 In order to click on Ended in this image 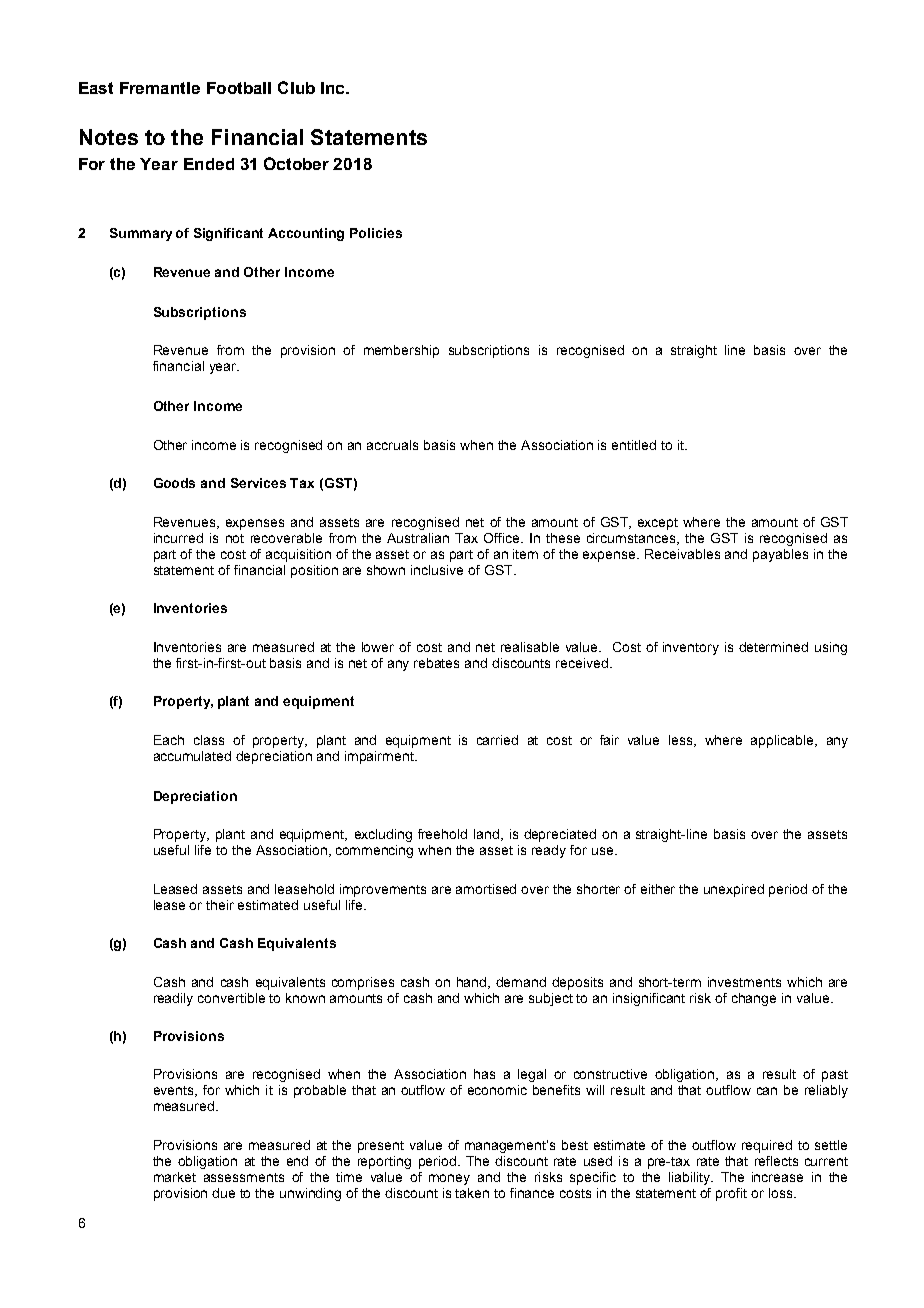, I will do `click(209, 164)`.
